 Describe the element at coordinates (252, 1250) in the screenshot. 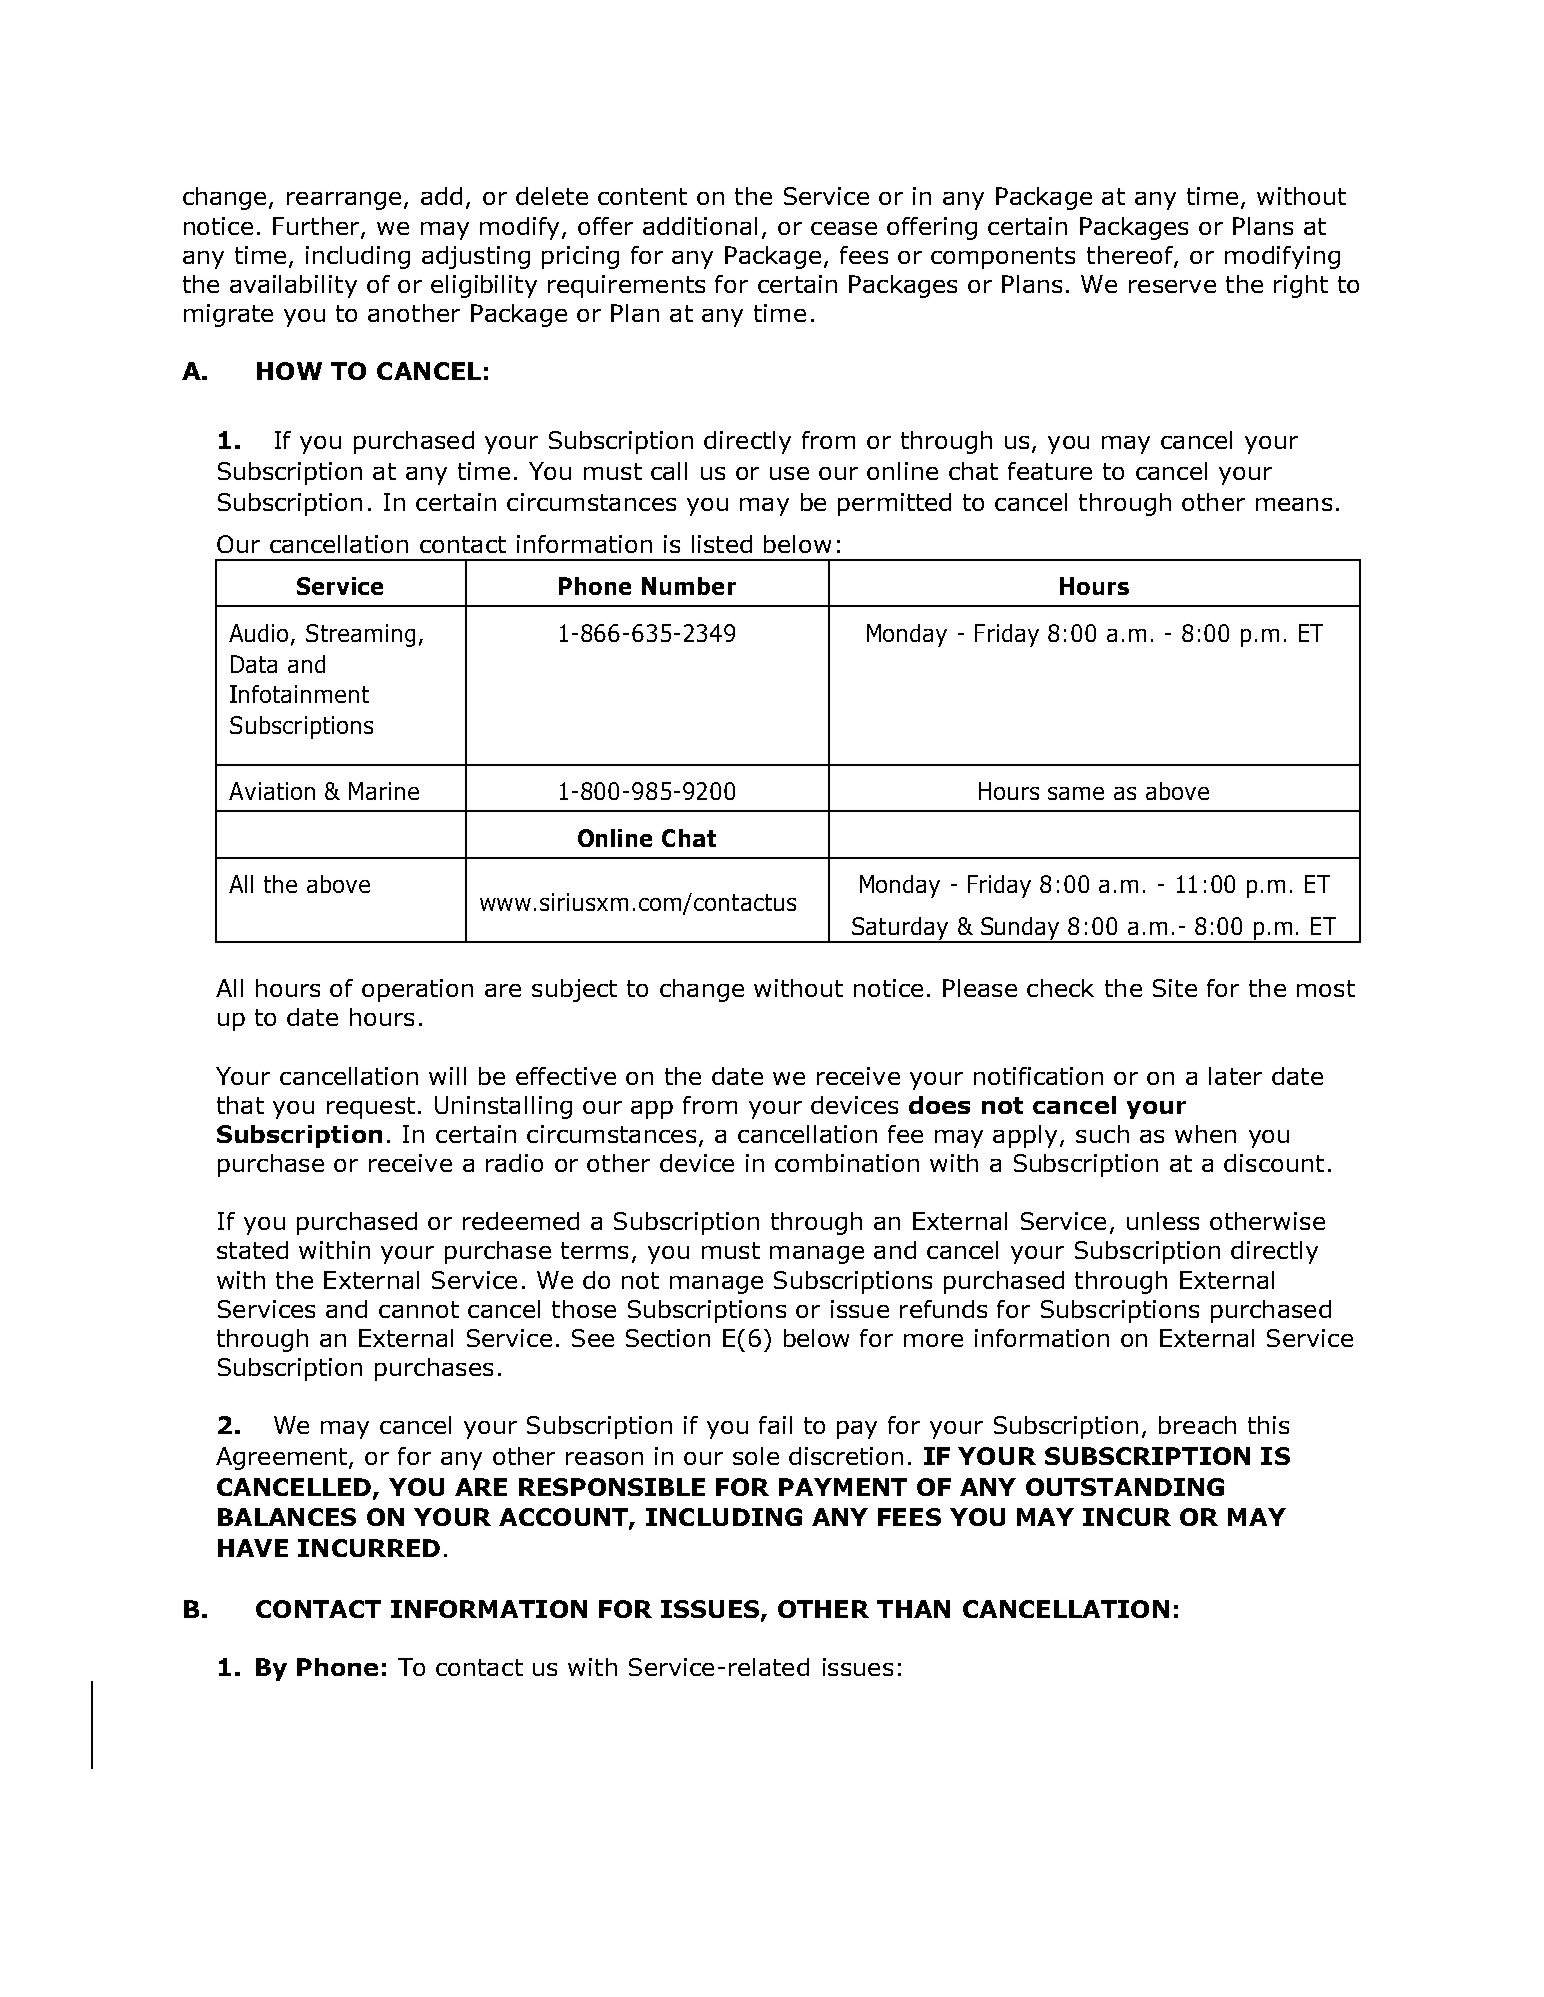

I see `stated` at that location.
